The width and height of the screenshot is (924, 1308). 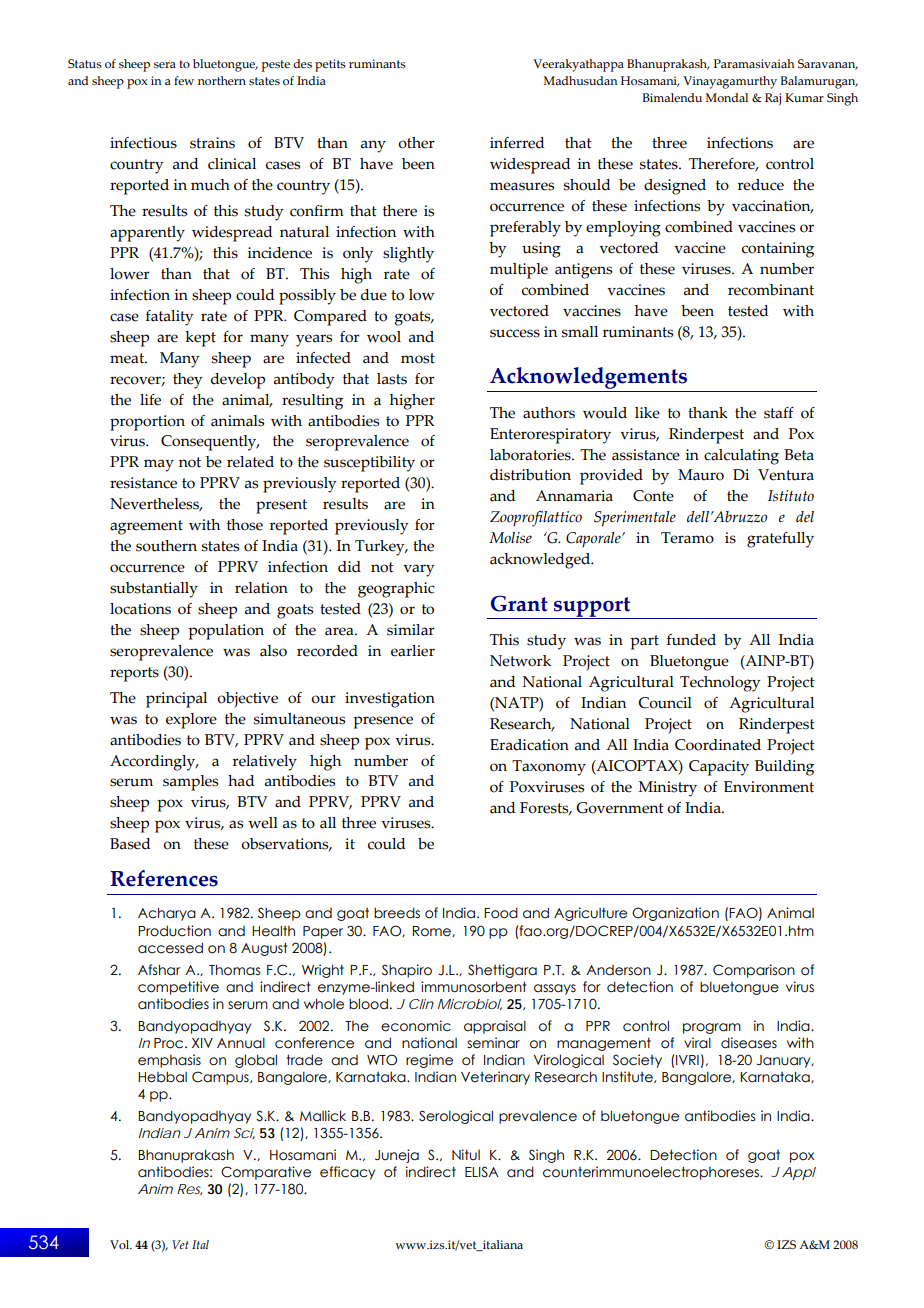 What do you see at coordinates (413, 651) in the screenshot?
I see `earlier` at bounding box center [413, 651].
